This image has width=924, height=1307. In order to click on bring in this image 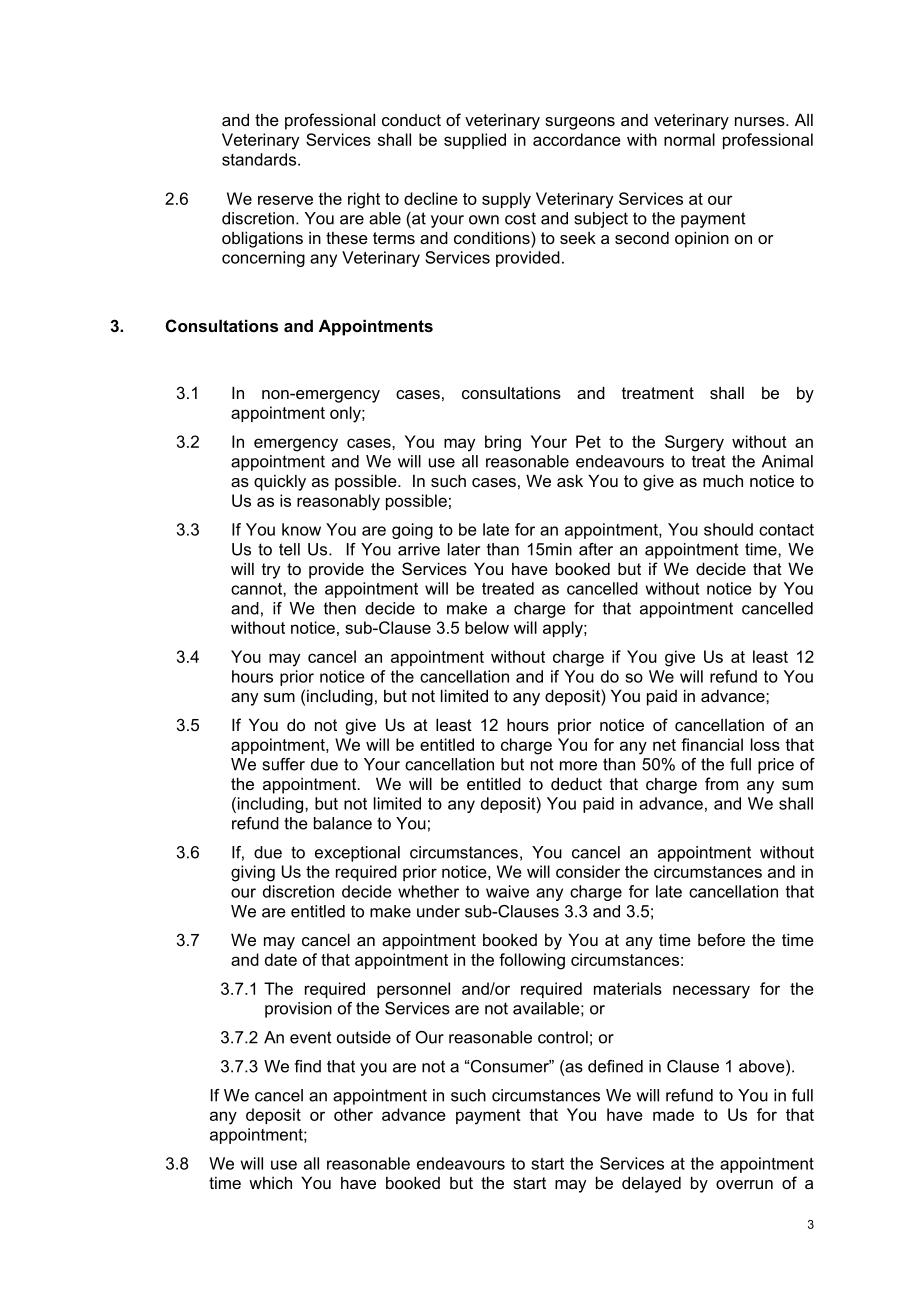, I will do `click(503, 443)`.
